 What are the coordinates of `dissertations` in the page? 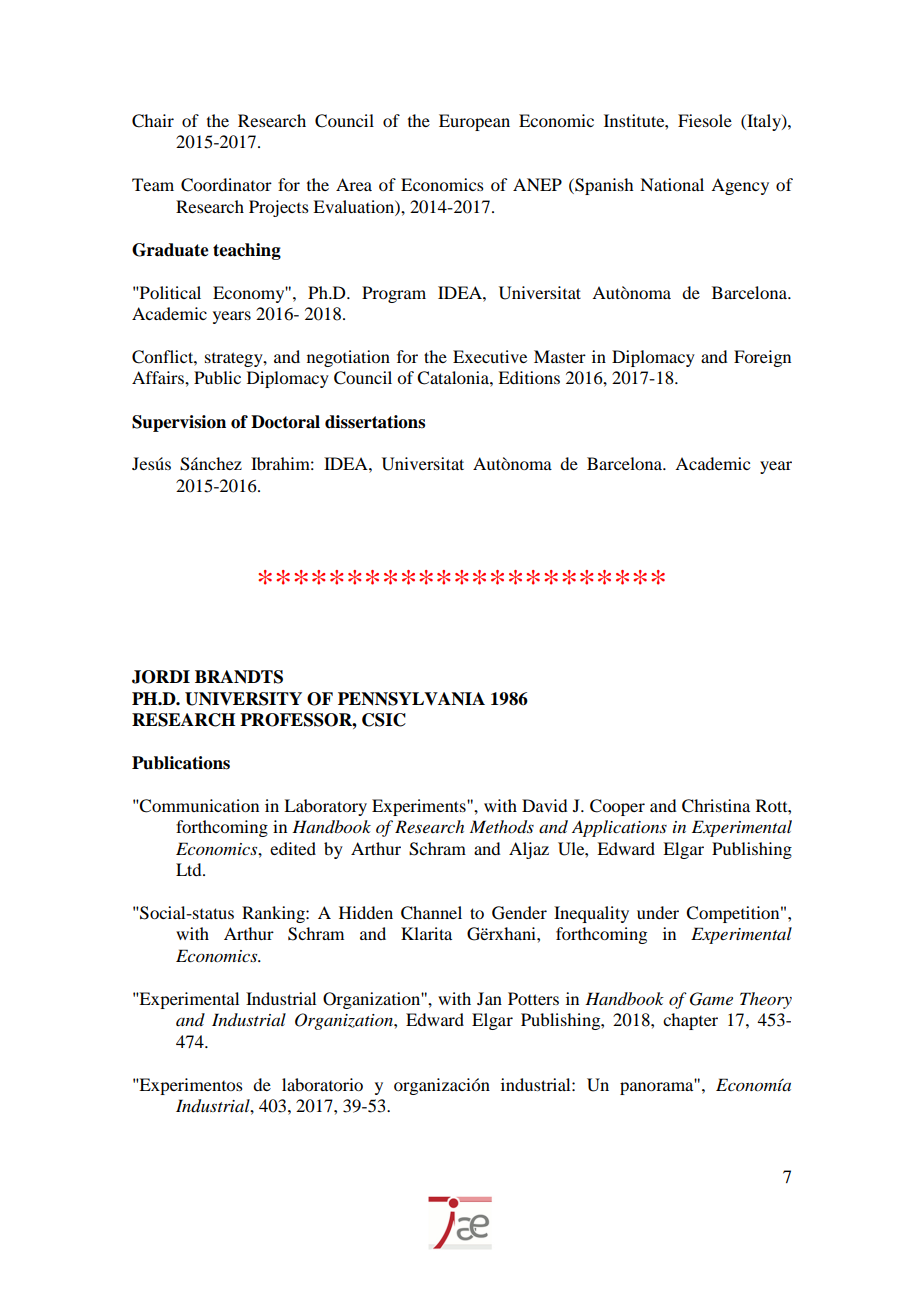 It's located at (375, 422).
